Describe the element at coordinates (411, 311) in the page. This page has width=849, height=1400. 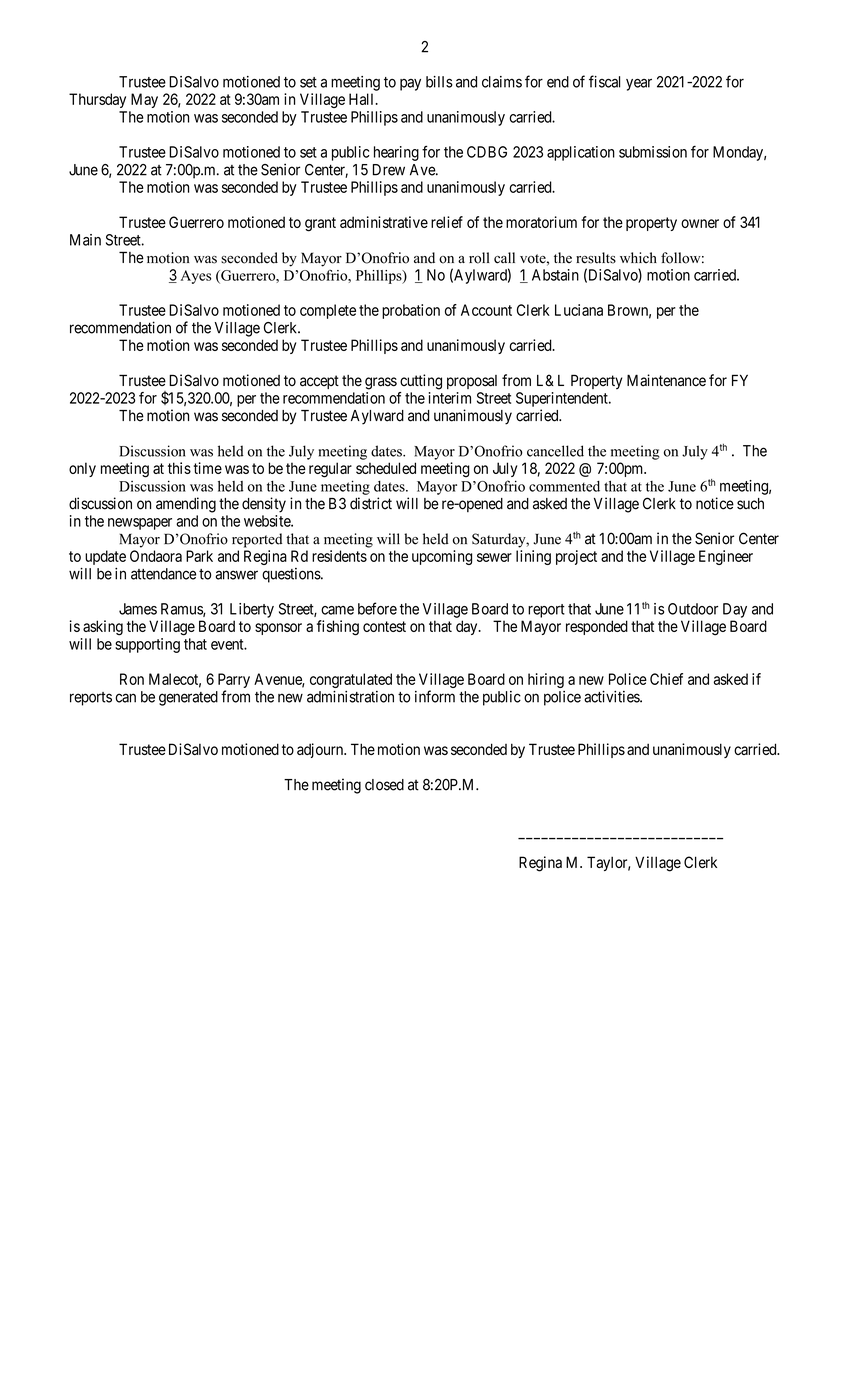
I see `probation` at that location.
